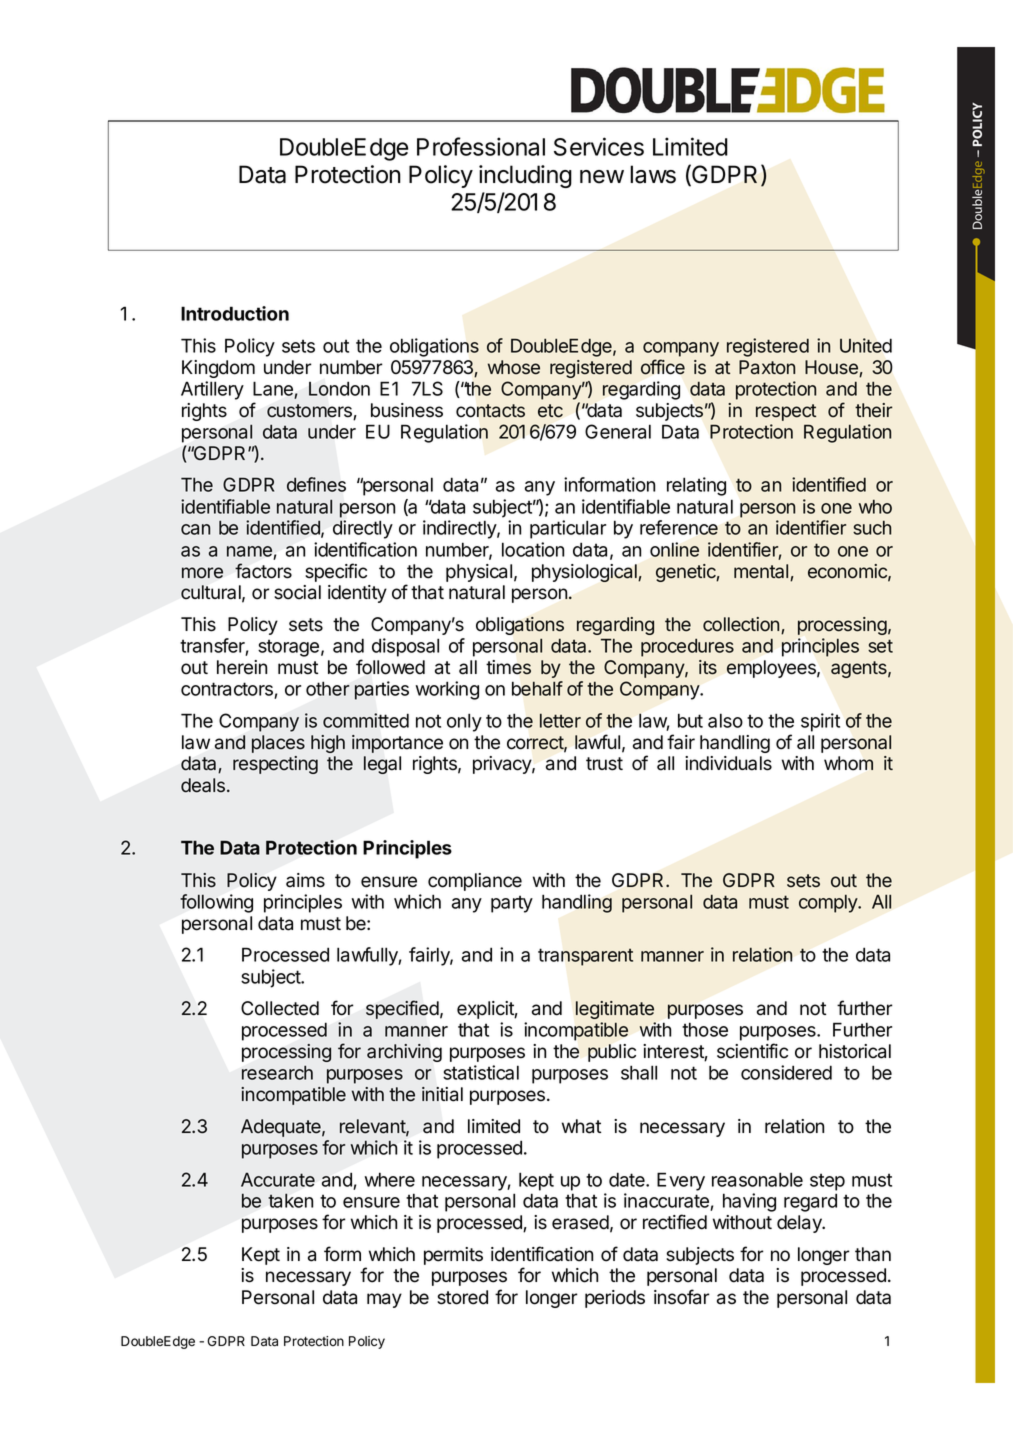 This screenshot has height=1432, width=1013. I want to click on spirit, so click(820, 722).
